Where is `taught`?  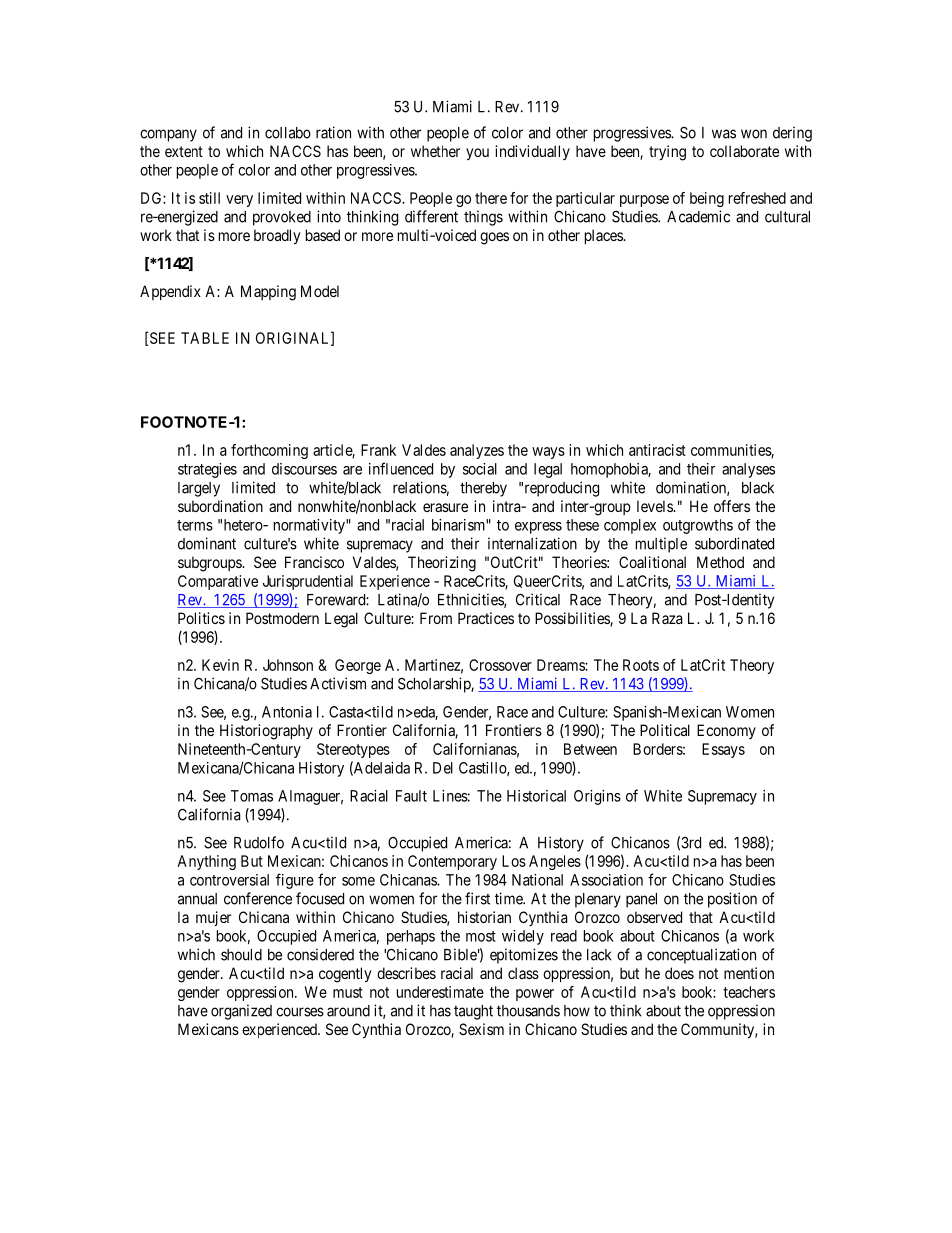 taught is located at coordinates (473, 1012).
